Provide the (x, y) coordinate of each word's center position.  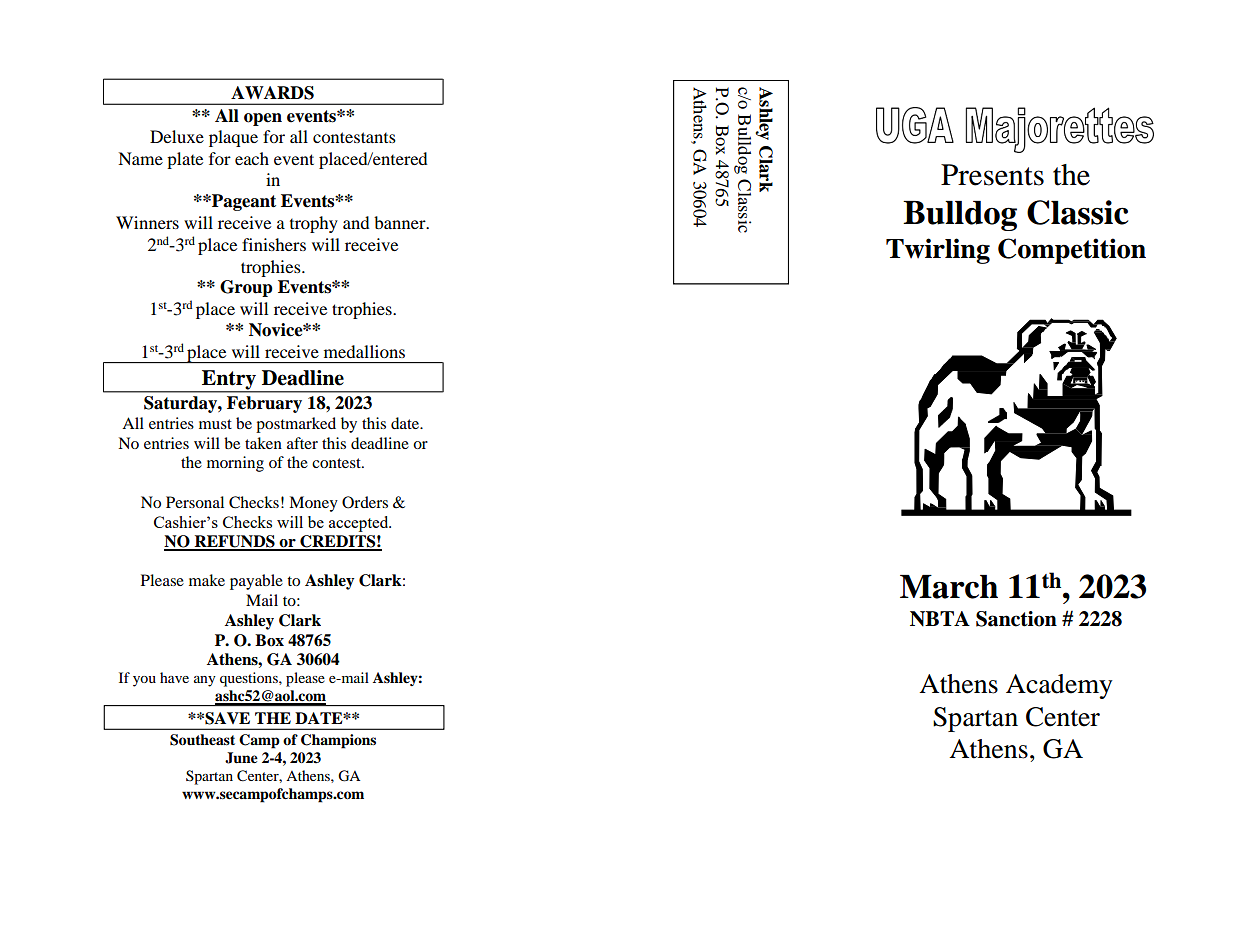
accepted (360, 524)
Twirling (938, 251)
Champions (338, 741)
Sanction (1016, 619)
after (302, 443)
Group (246, 288)
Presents (992, 175)
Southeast (202, 740)
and (356, 222)
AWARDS (272, 93)
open (263, 119)
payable (256, 582)
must (215, 424)
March (949, 587)
